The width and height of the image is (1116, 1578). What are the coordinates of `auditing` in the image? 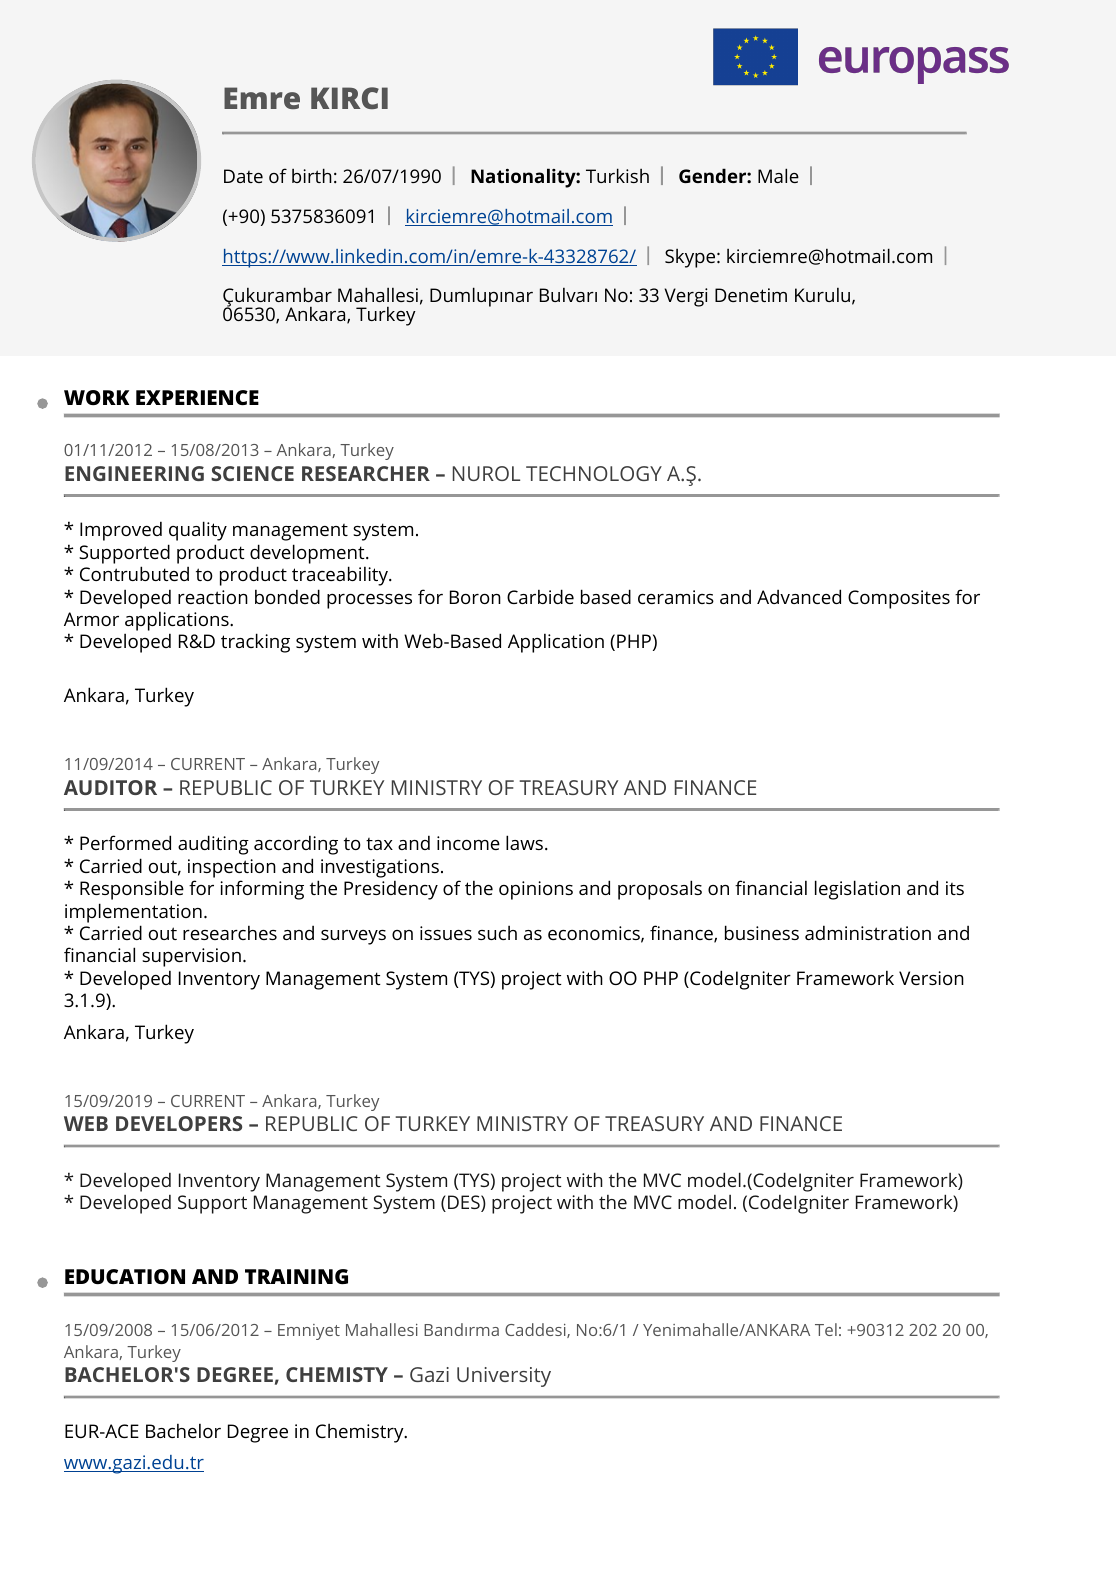 It's located at (213, 845).
